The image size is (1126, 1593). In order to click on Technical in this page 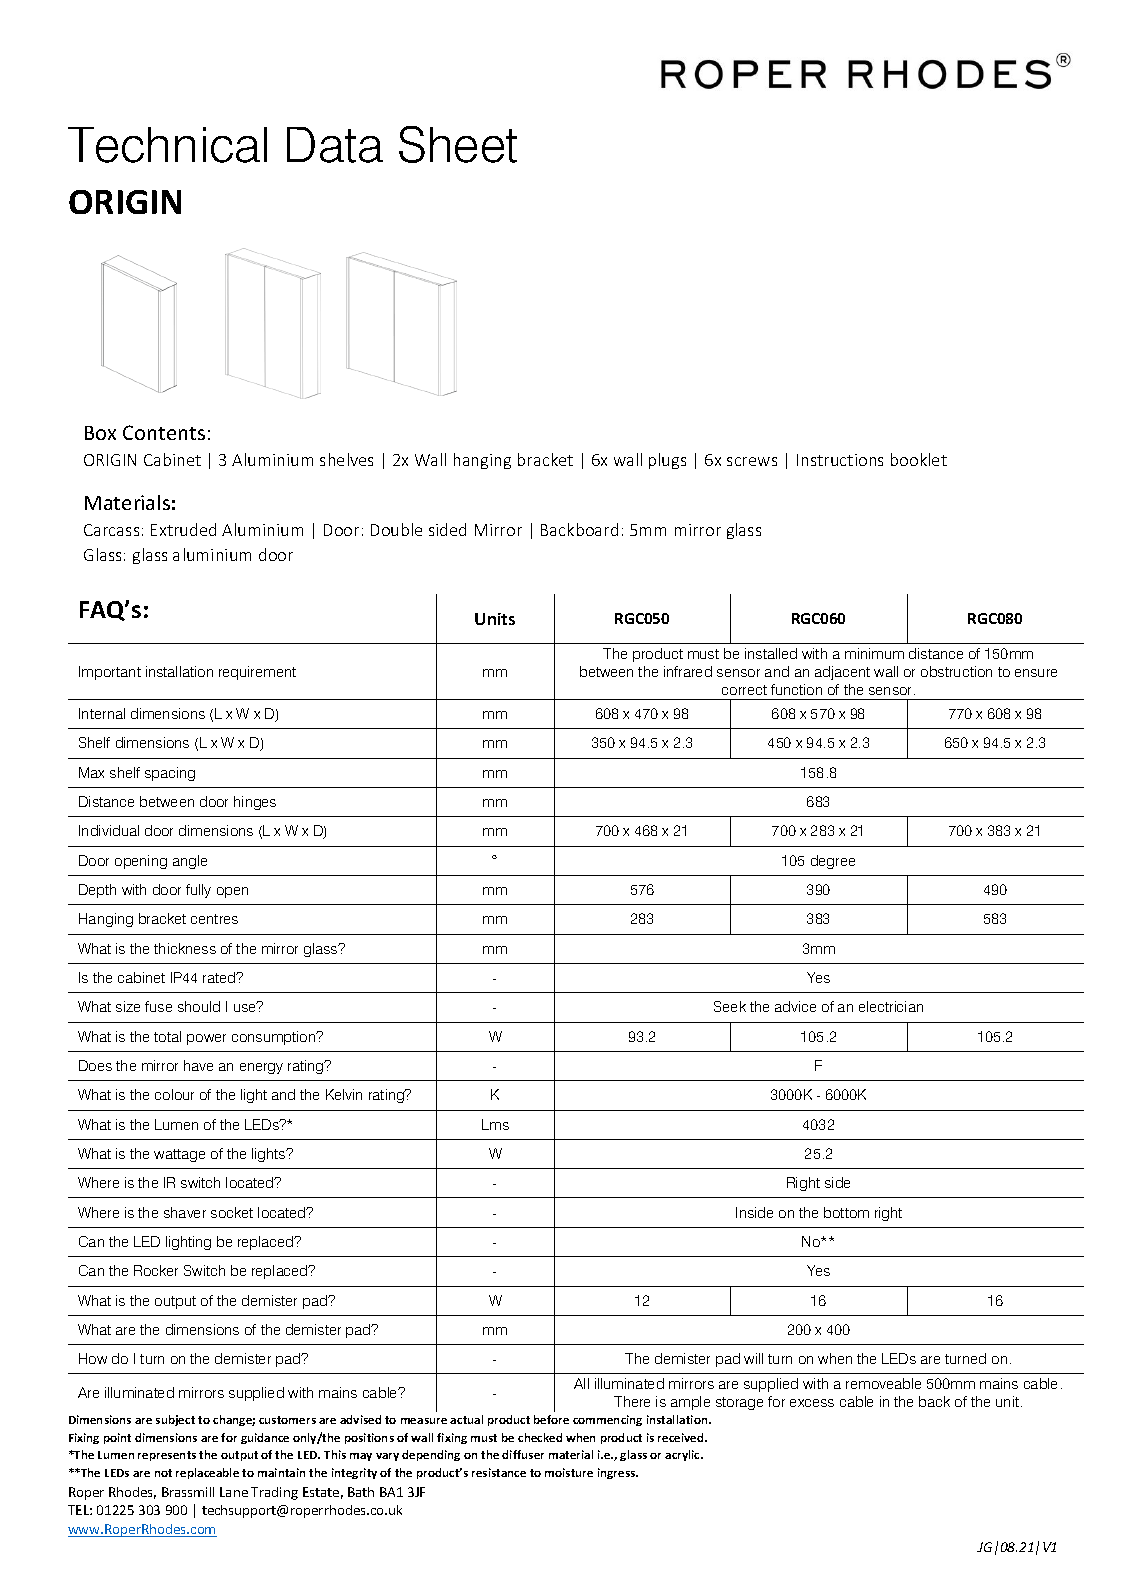, I will do `click(167, 145)`.
